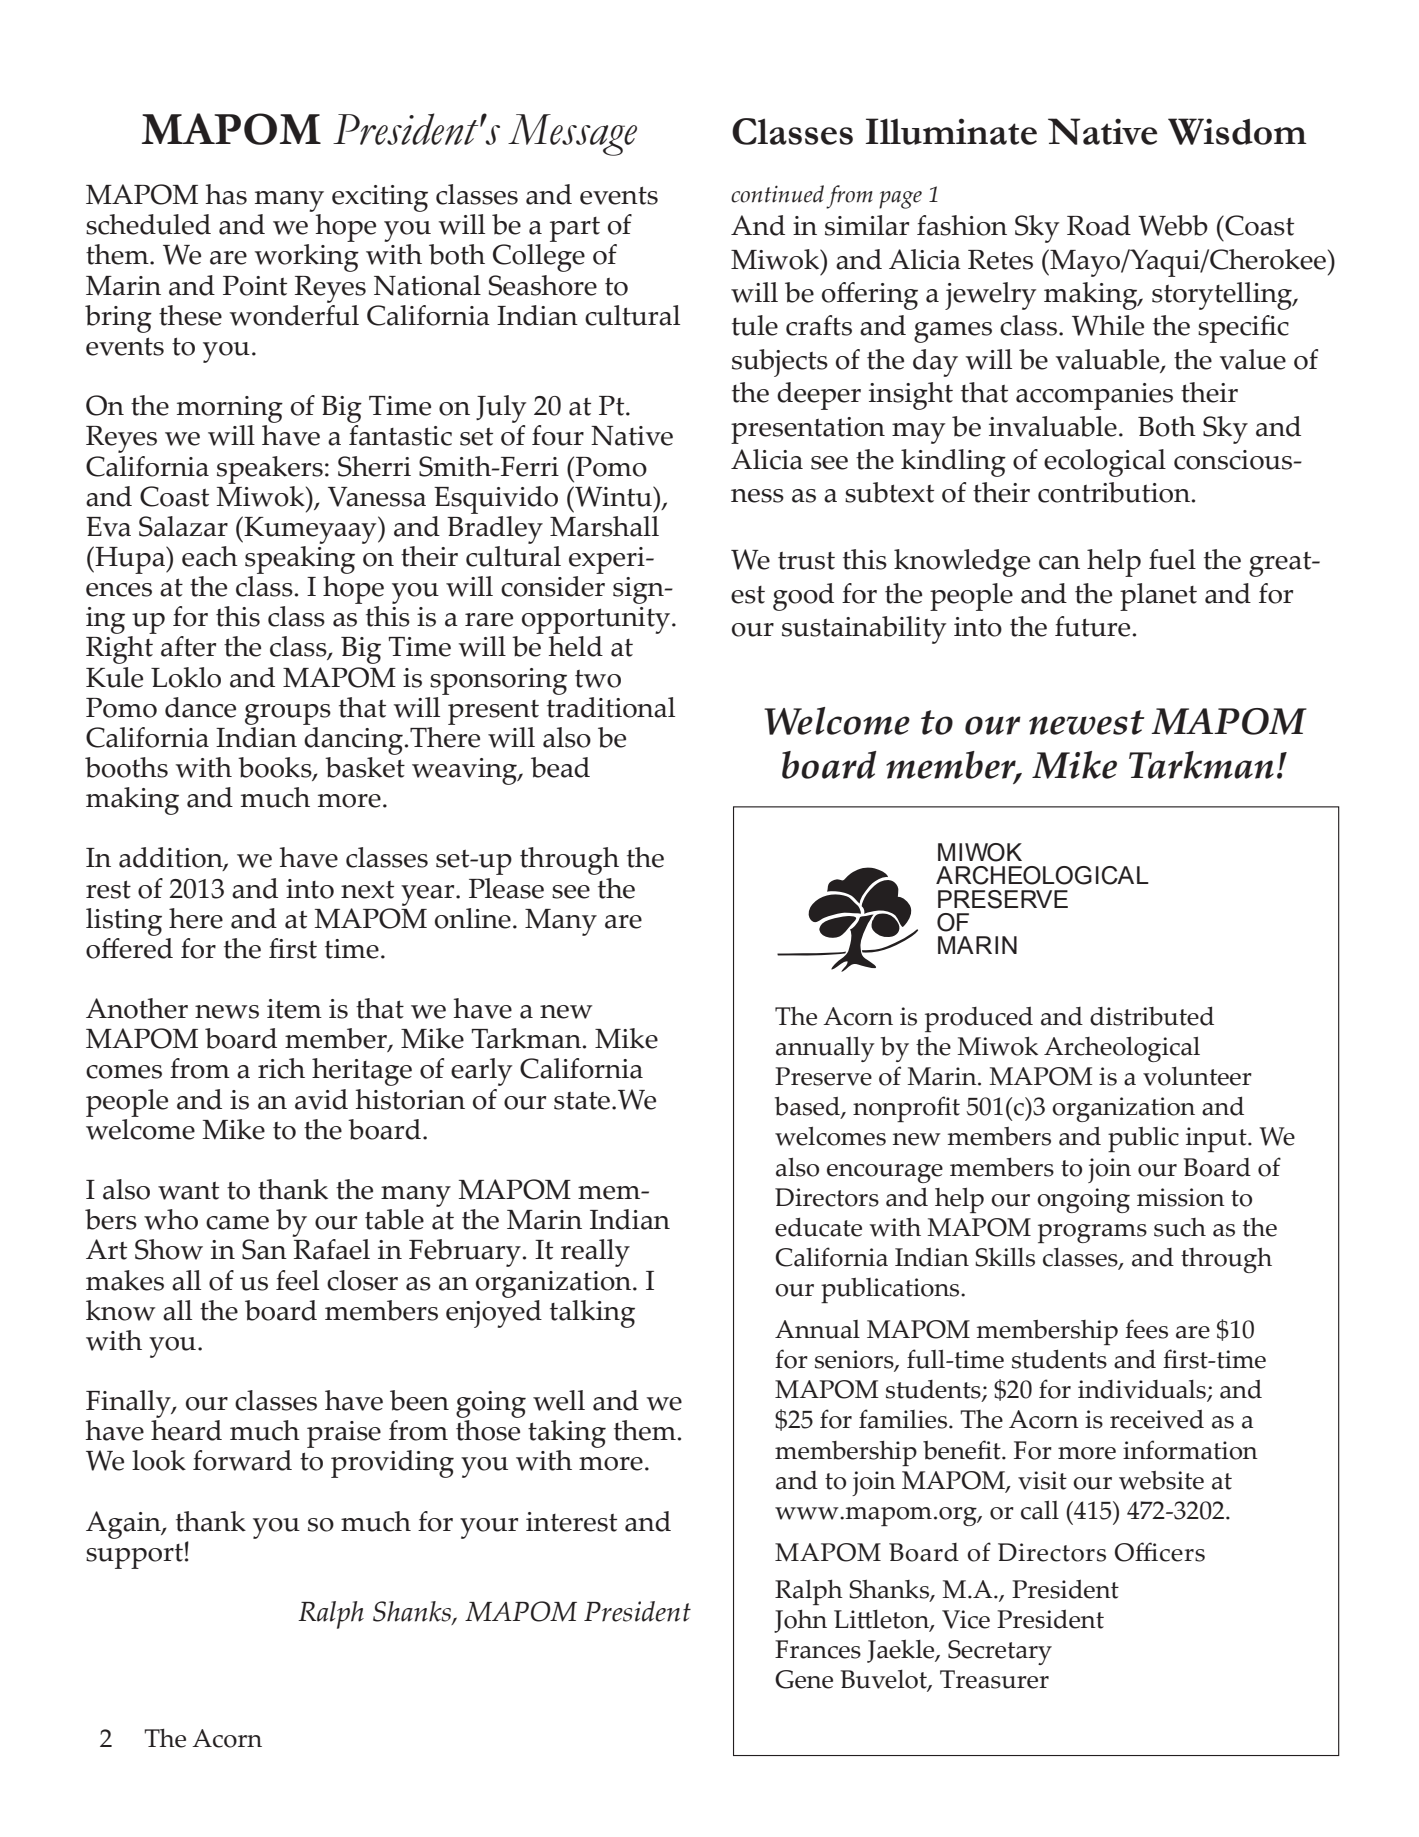 The width and height of the screenshot is (1419, 1837). Describe the element at coordinates (134, 1556) in the screenshot. I see `support` at that location.
